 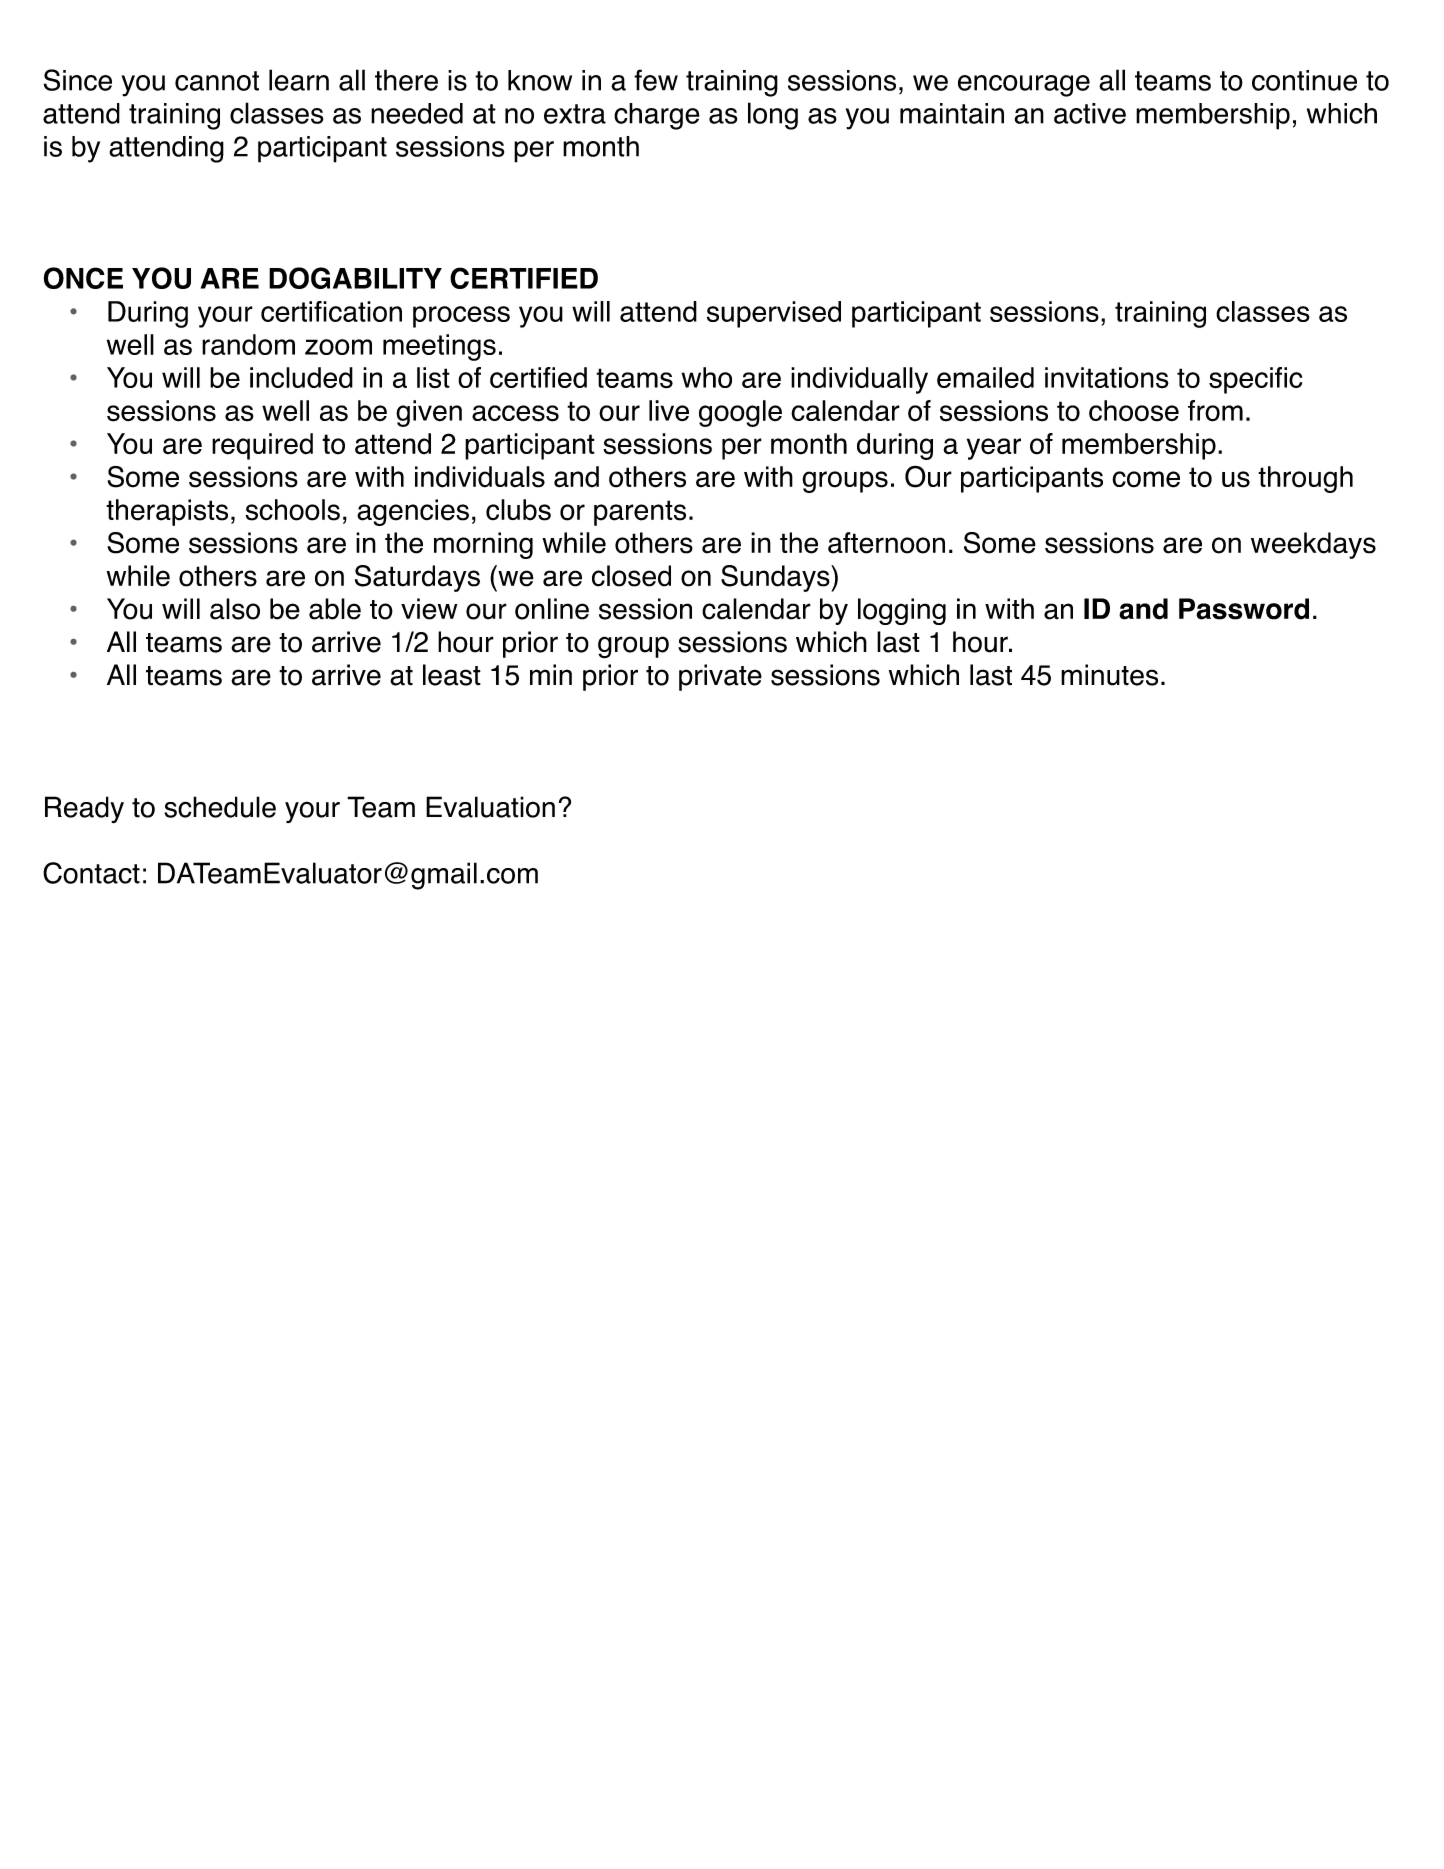 What do you see at coordinates (490, 807) in the screenshot?
I see `Evaluation` at bounding box center [490, 807].
